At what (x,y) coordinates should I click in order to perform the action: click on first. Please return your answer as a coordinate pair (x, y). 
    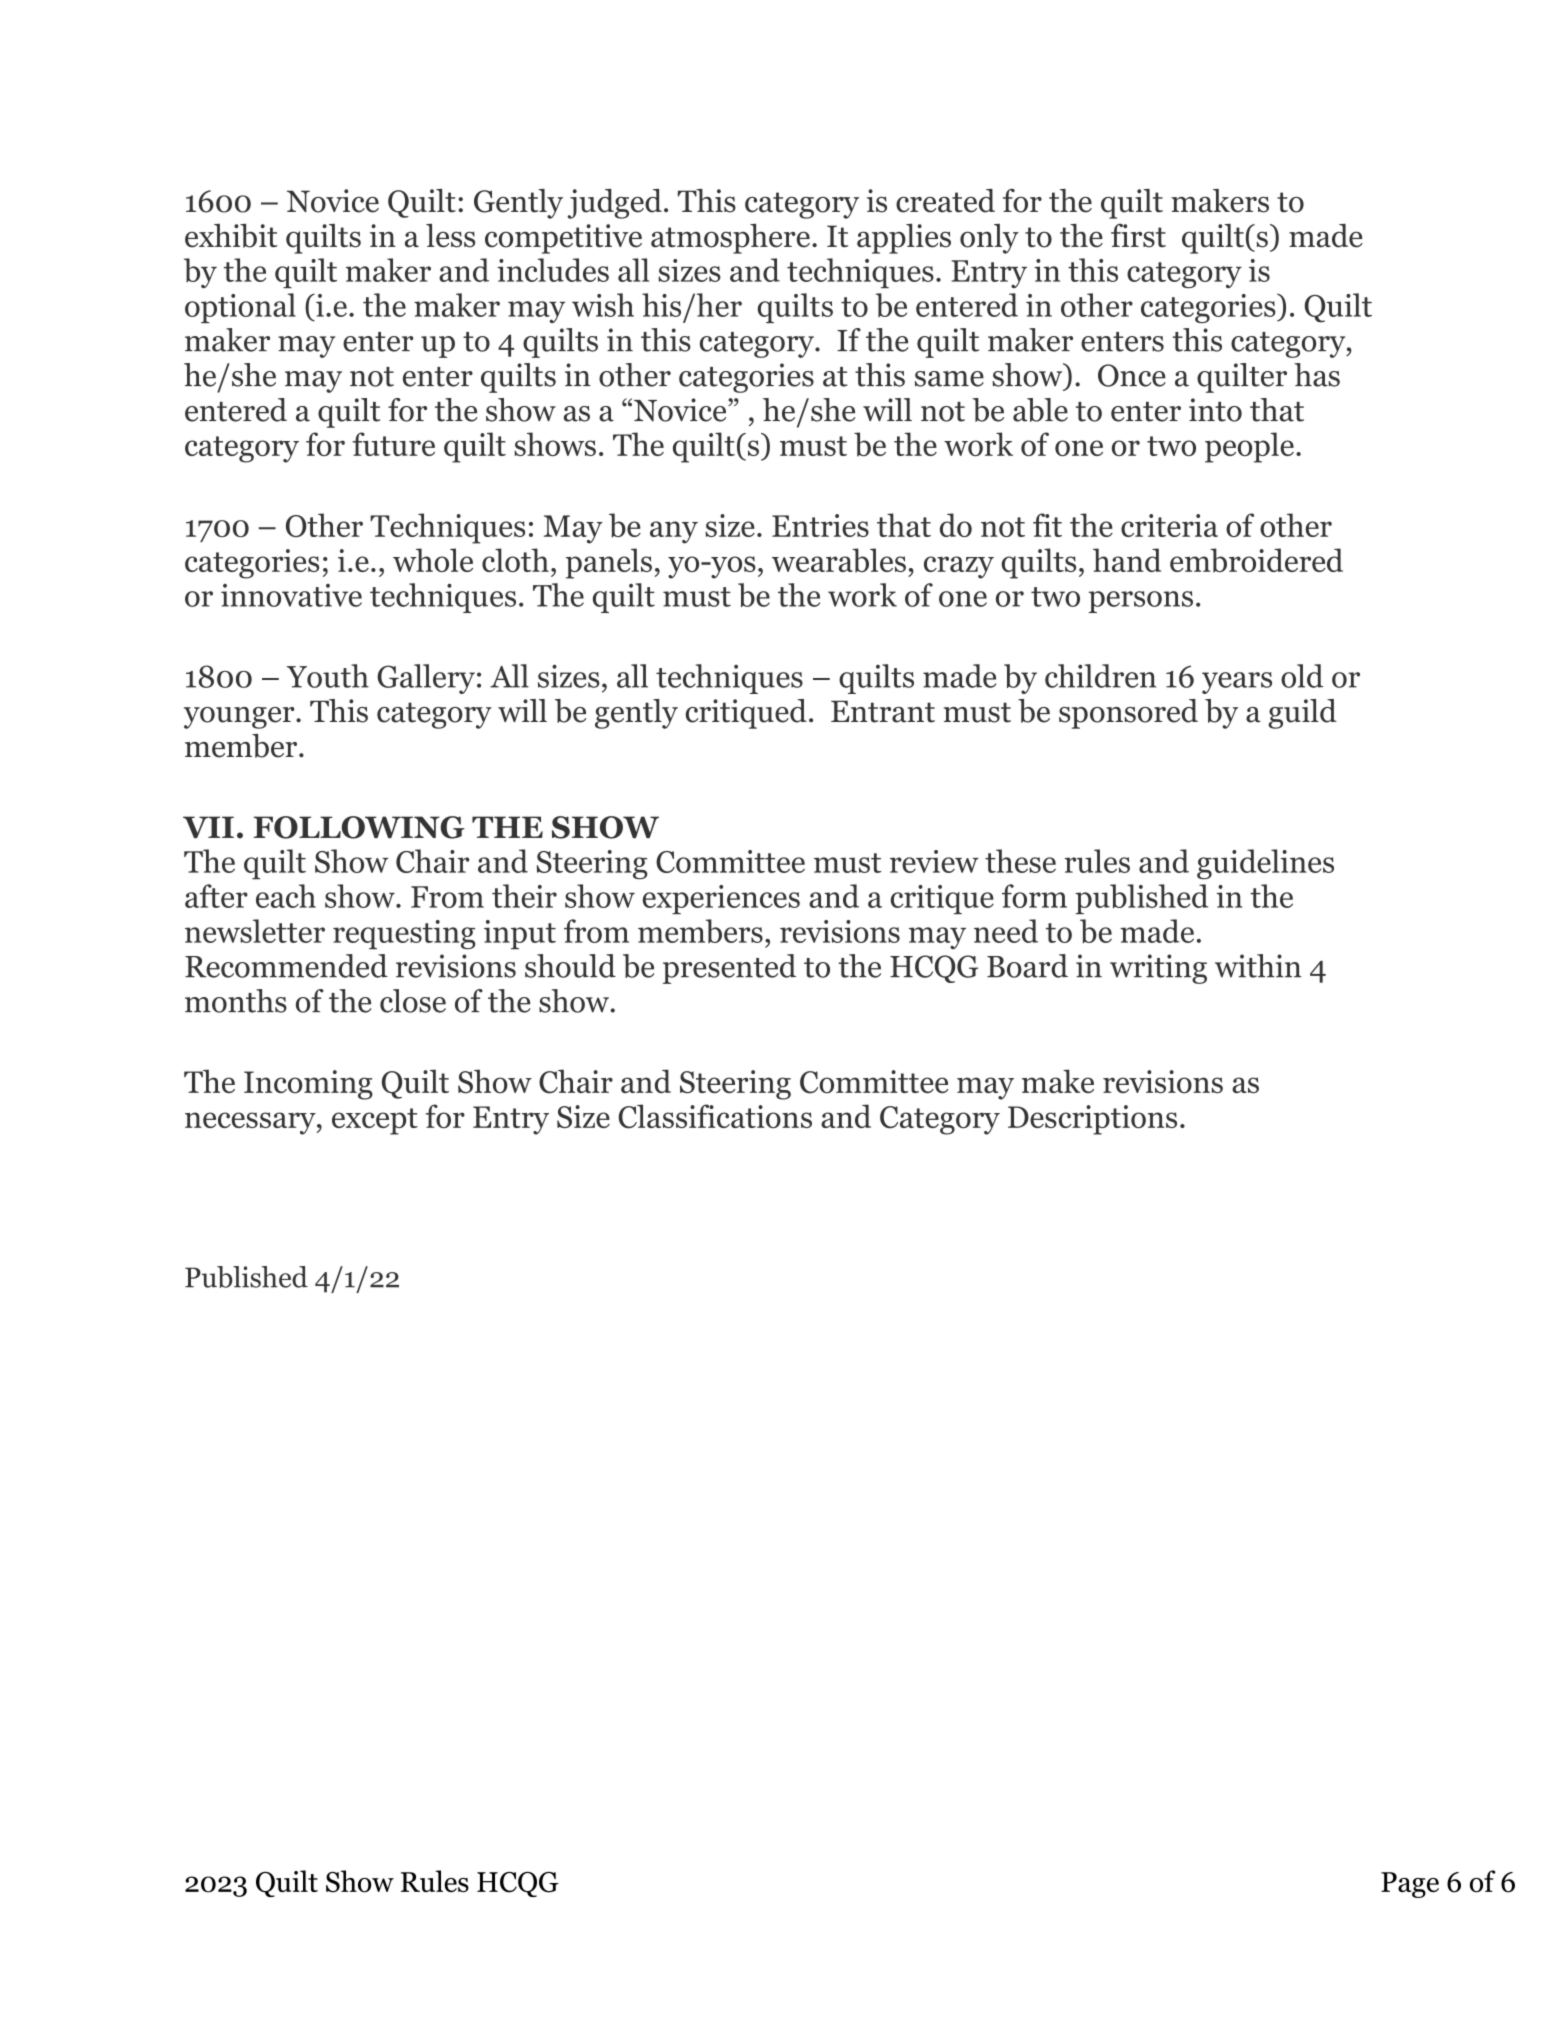
    Looking at the image, I should click on (1138, 235).
